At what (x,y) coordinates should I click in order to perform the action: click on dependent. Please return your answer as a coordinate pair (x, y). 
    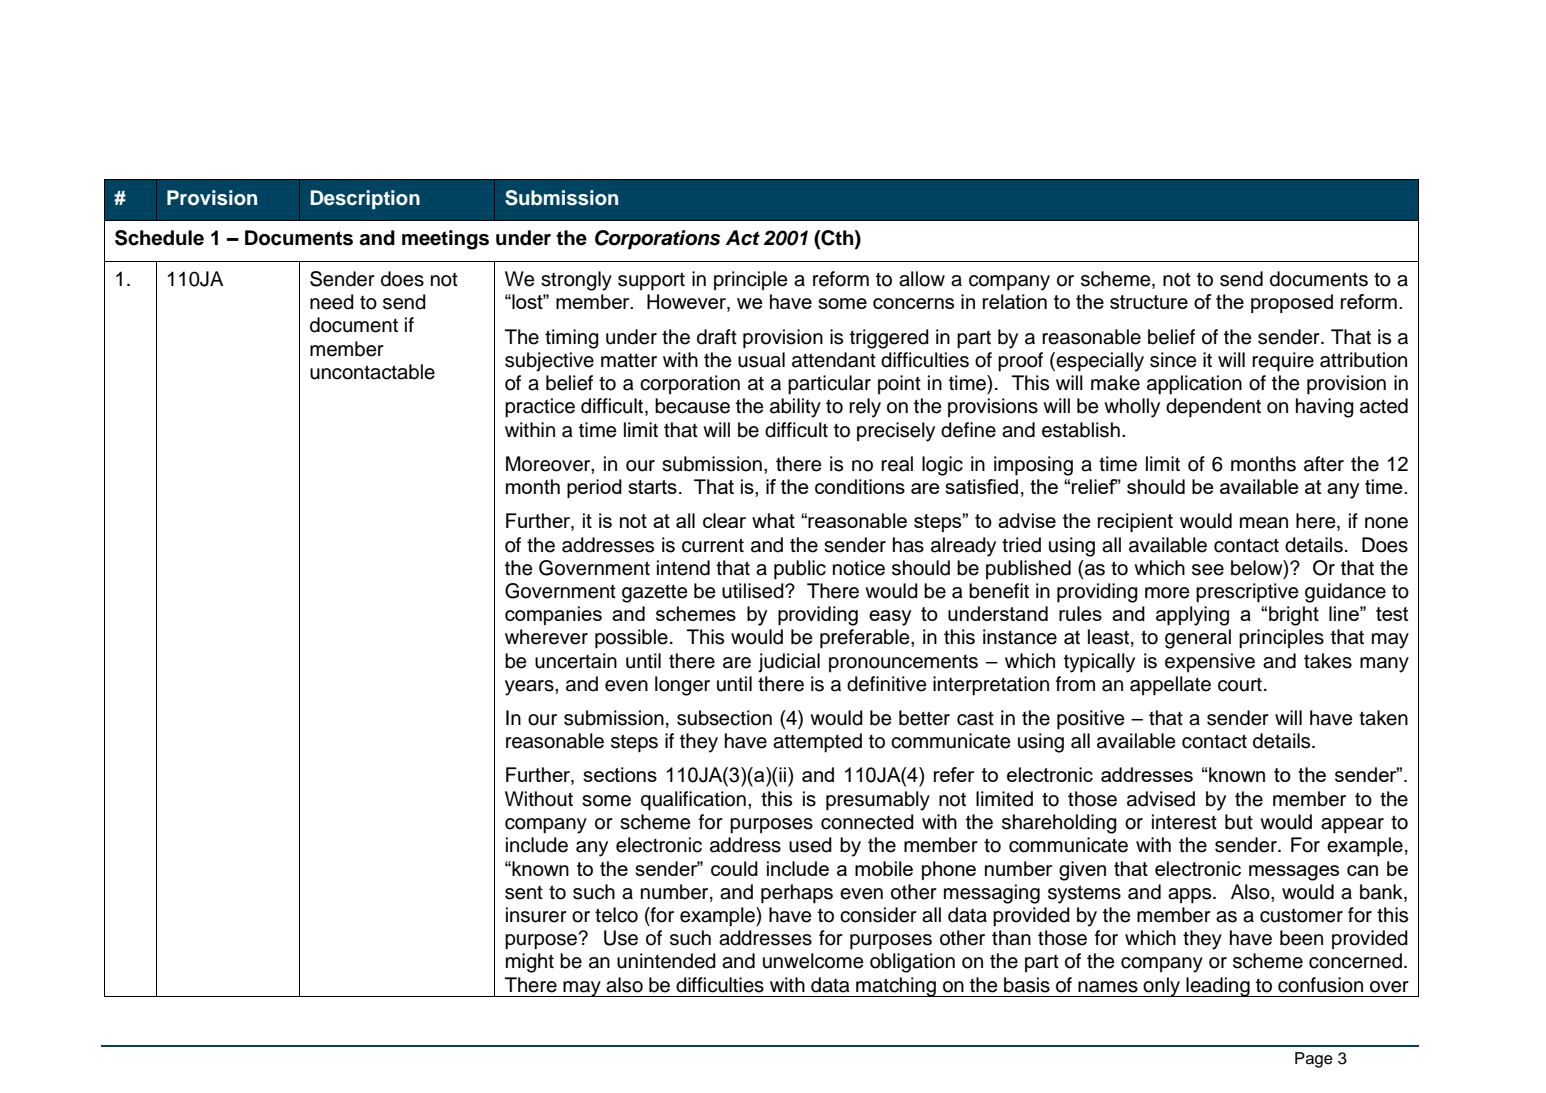
    Looking at the image, I should click on (1213, 408).
